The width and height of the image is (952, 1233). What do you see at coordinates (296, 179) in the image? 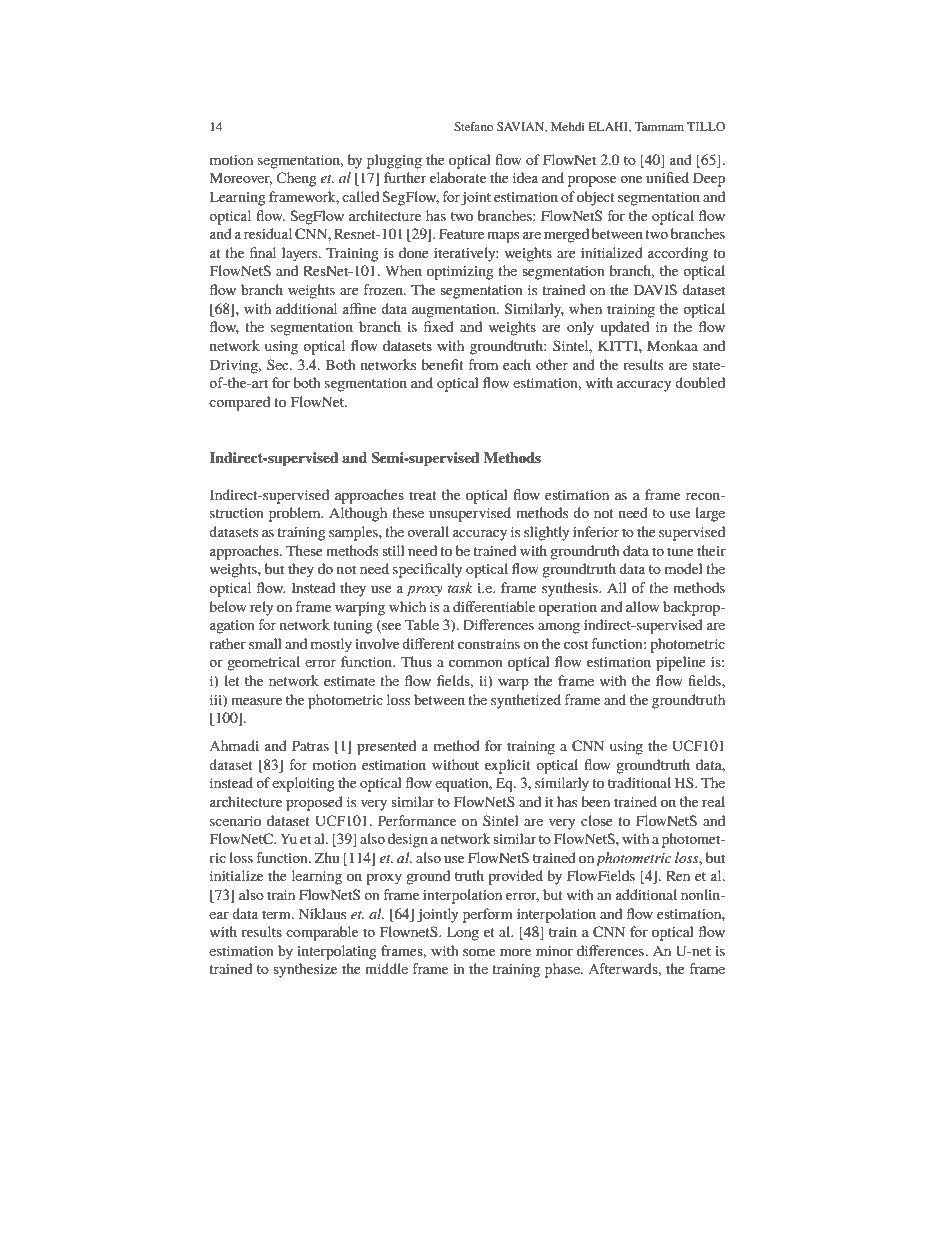
I see `Cheng` at bounding box center [296, 179].
